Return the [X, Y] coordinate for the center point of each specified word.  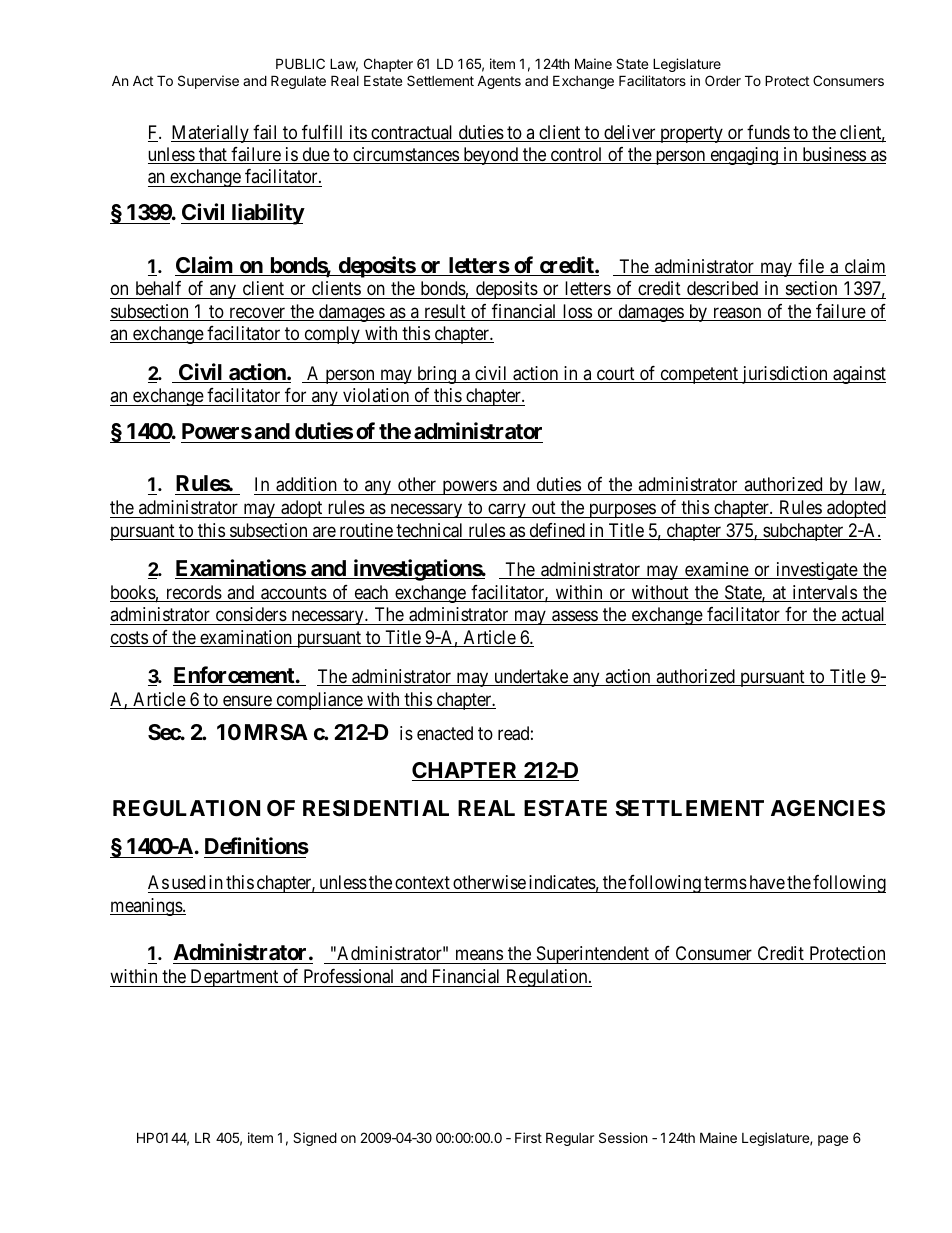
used [188, 882]
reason [737, 314]
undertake [531, 677]
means [478, 957]
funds [768, 133]
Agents [499, 82]
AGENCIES [828, 808]
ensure [247, 702]
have [766, 884]
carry [507, 511]
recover [257, 314]
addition [306, 486]
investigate [816, 571]
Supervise [208, 82]
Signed [315, 1139]
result [445, 312]
